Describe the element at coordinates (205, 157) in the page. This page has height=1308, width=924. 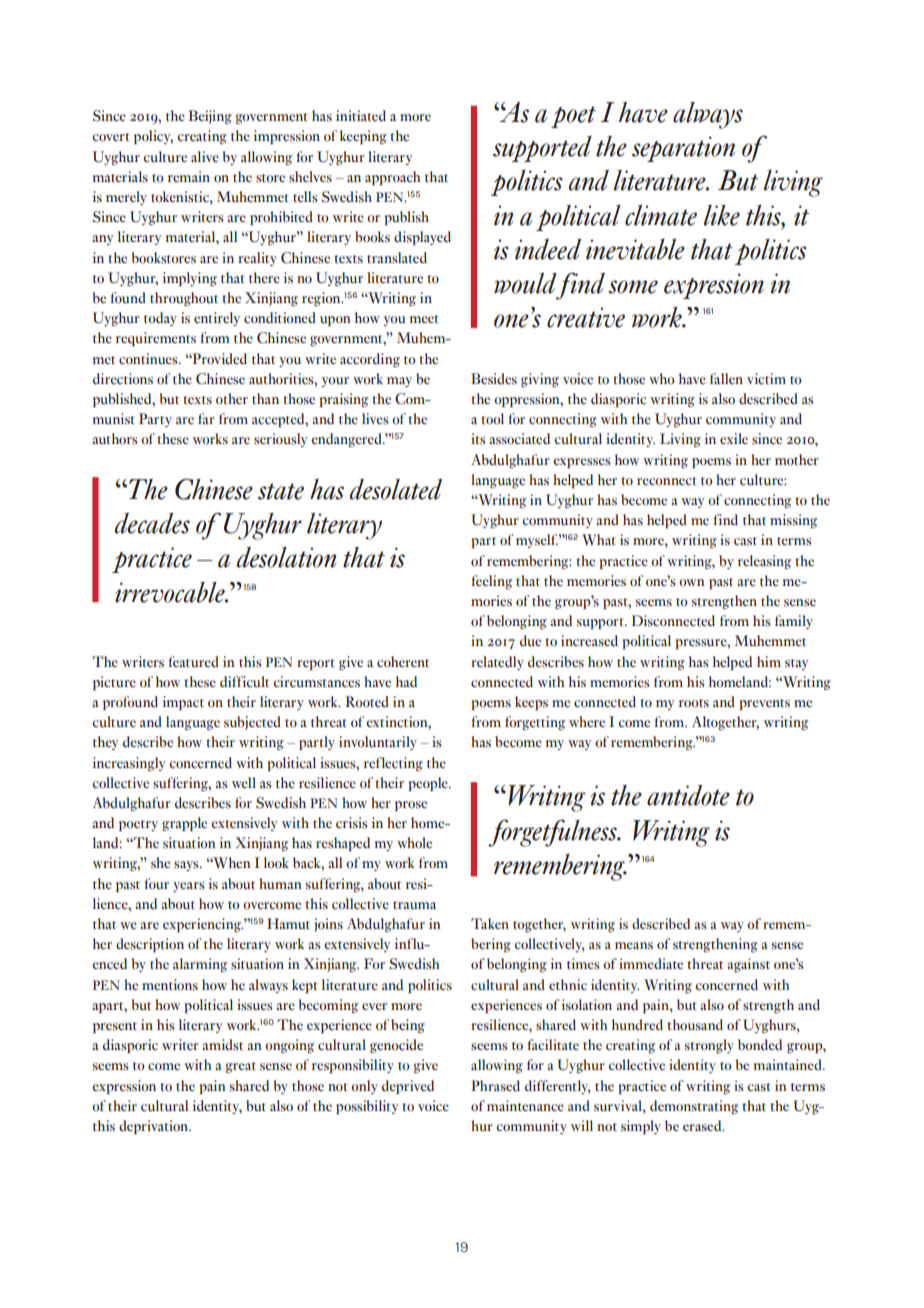
I see `alive` at that location.
